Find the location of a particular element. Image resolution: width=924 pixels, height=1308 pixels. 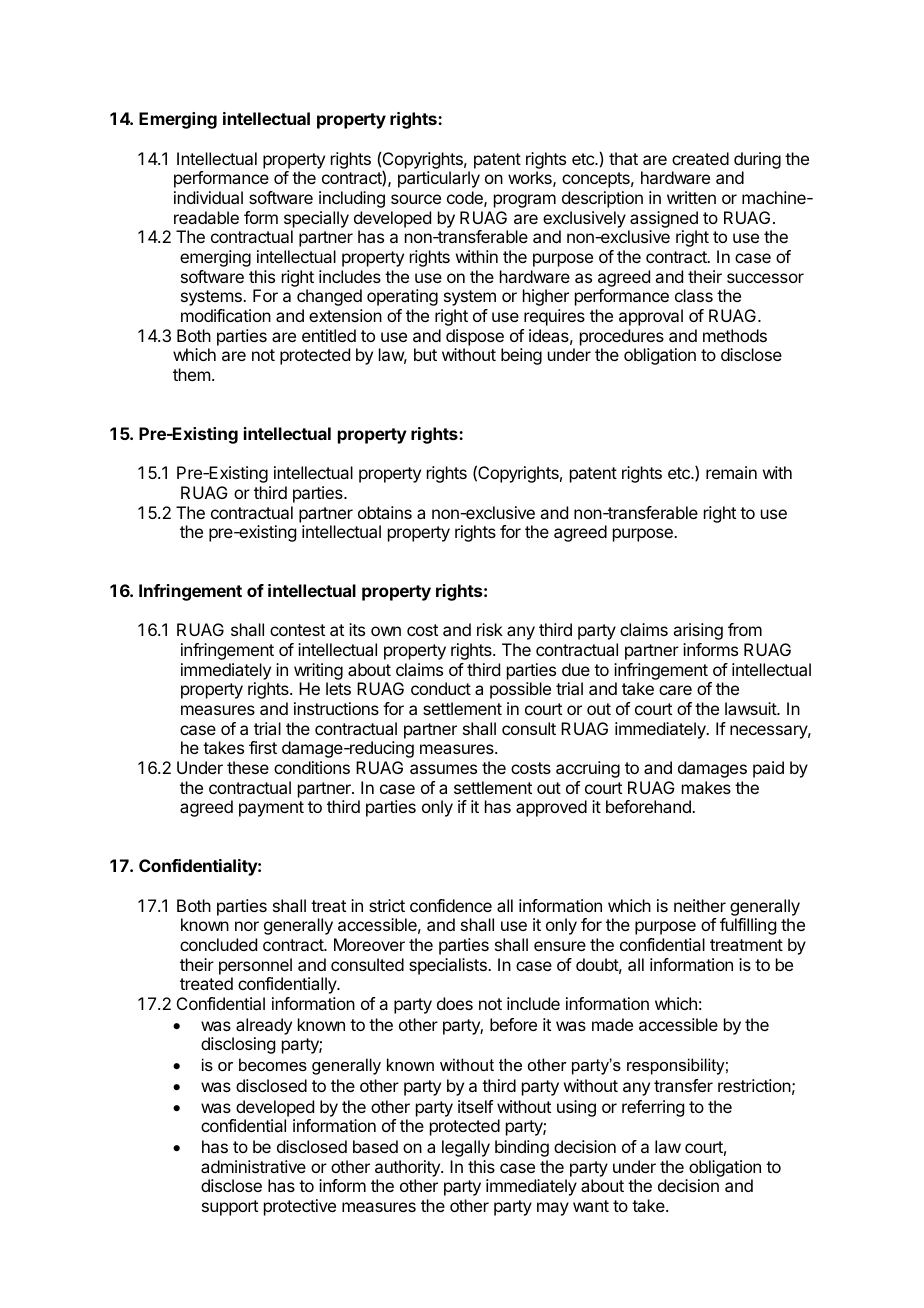

conduct is located at coordinates (441, 688).
